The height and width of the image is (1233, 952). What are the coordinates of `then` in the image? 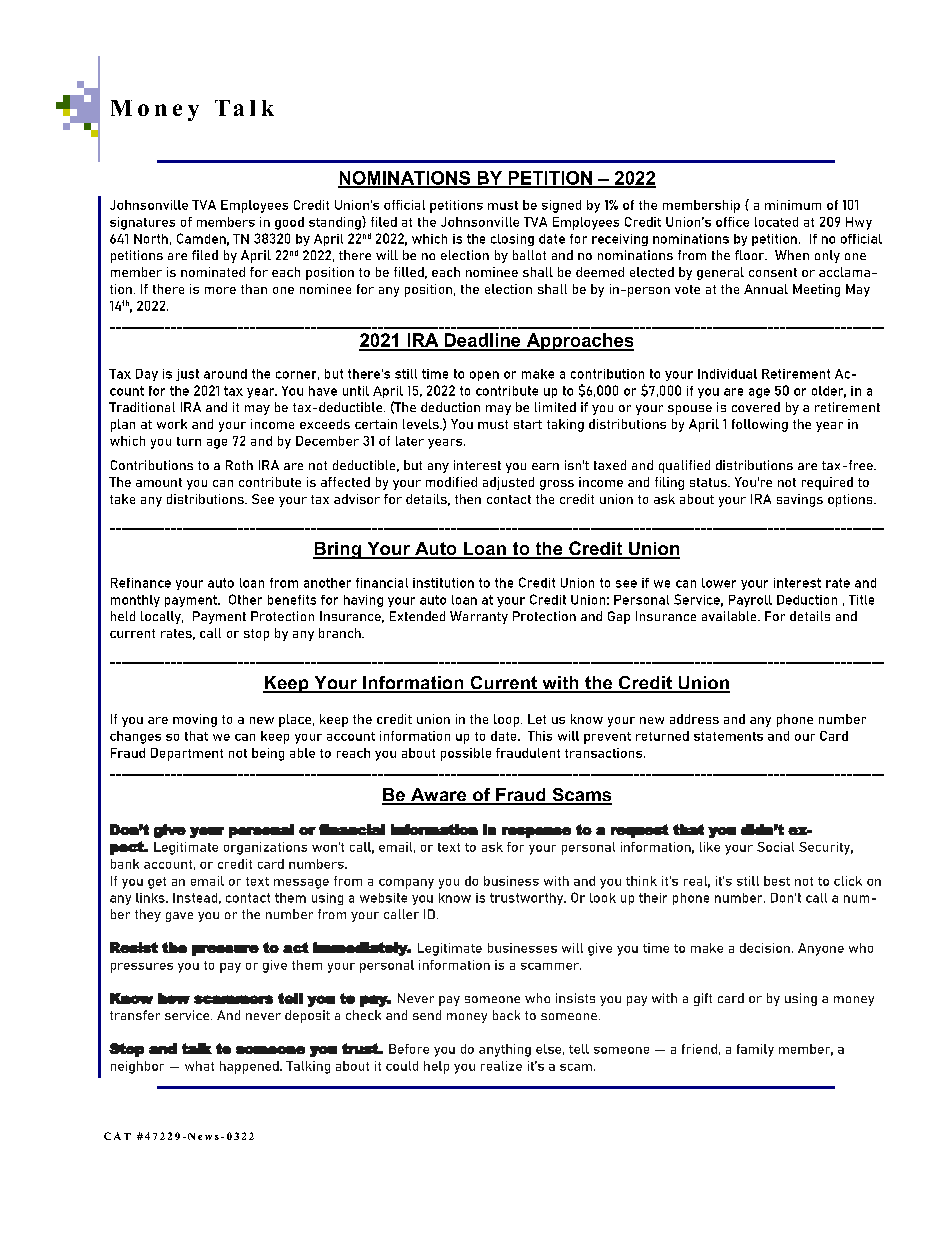 It's located at (468, 499).
